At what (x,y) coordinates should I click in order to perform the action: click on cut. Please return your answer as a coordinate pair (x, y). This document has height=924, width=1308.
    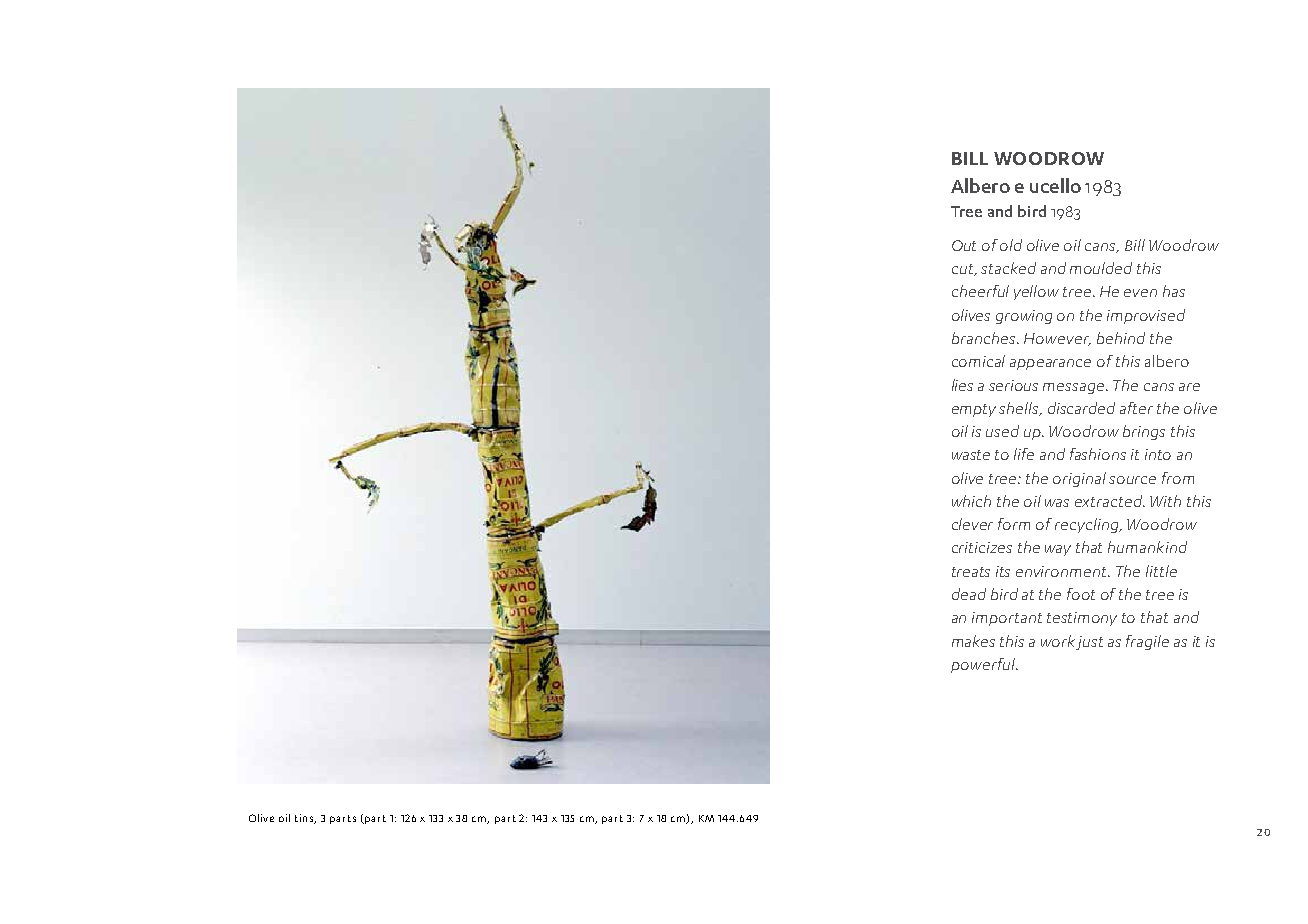
    Looking at the image, I should click on (964, 270).
